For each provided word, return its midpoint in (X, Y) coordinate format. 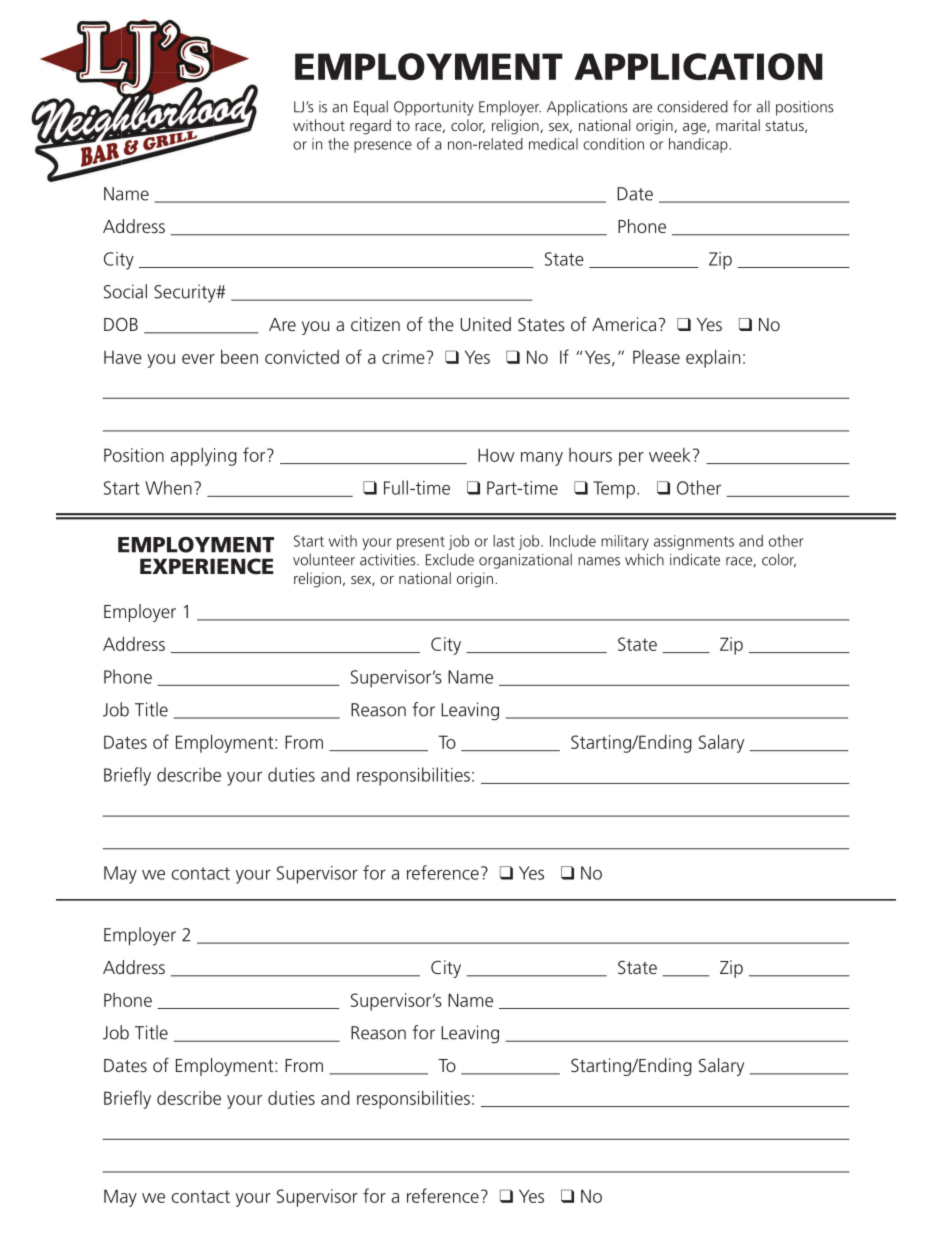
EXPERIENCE (207, 566)
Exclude (450, 559)
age (695, 129)
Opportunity (434, 108)
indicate (695, 560)
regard (370, 127)
